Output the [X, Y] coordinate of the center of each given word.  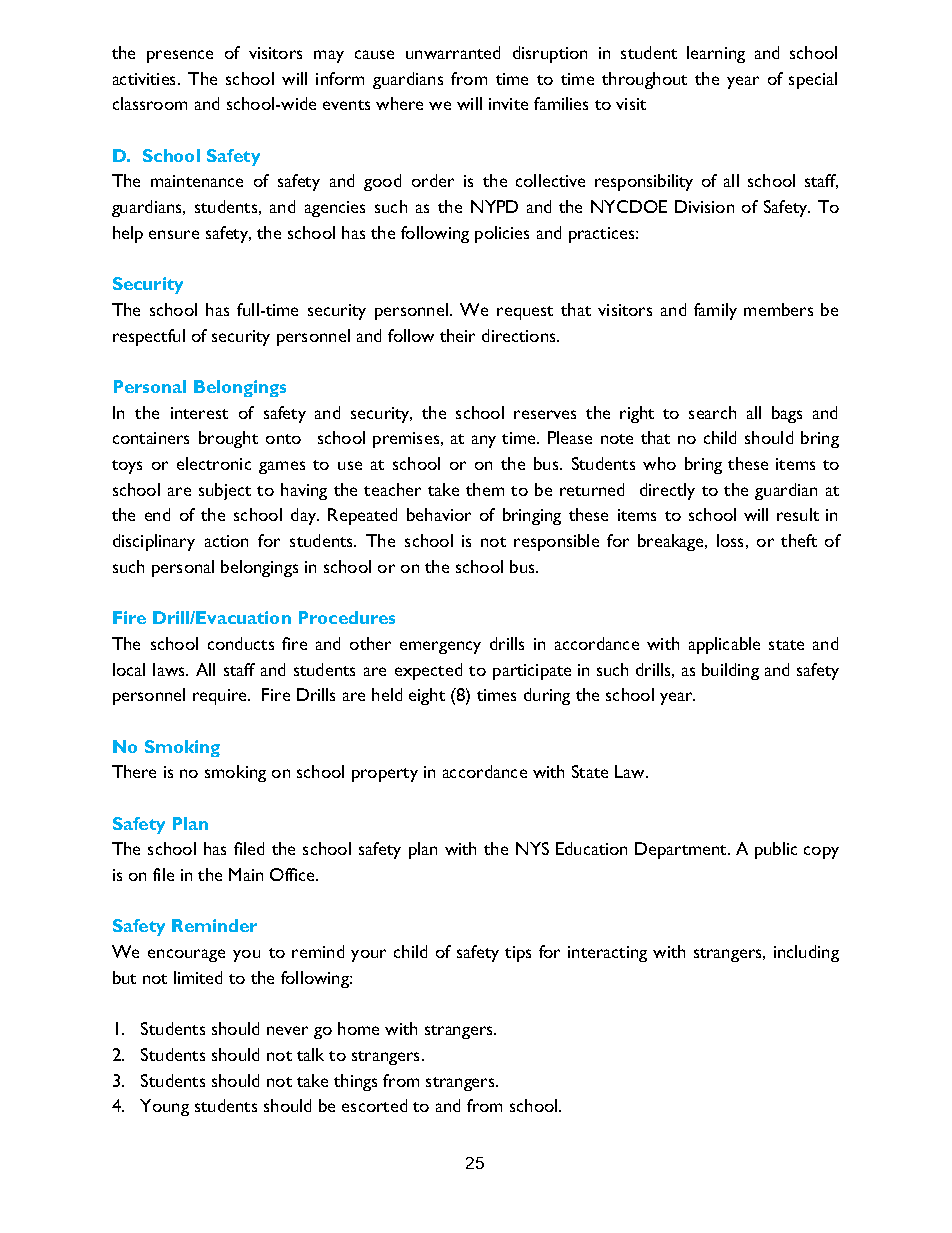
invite [508, 104]
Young [164, 1107]
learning [716, 54]
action [226, 541]
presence [180, 56]
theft [799, 540]
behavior [439, 514]
